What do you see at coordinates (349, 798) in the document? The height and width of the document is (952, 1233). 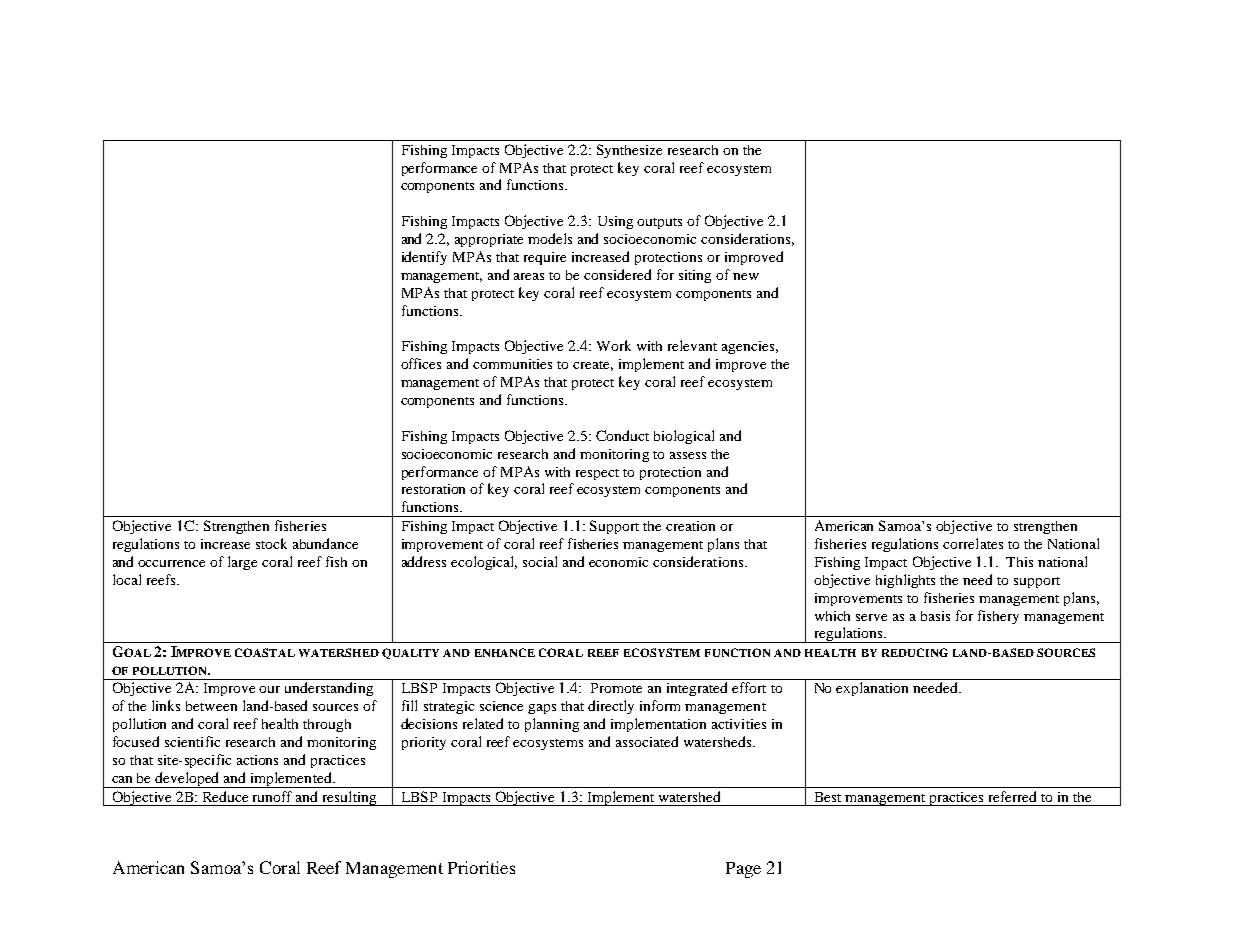 I see `resulting` at bounding box center [349, 798].
